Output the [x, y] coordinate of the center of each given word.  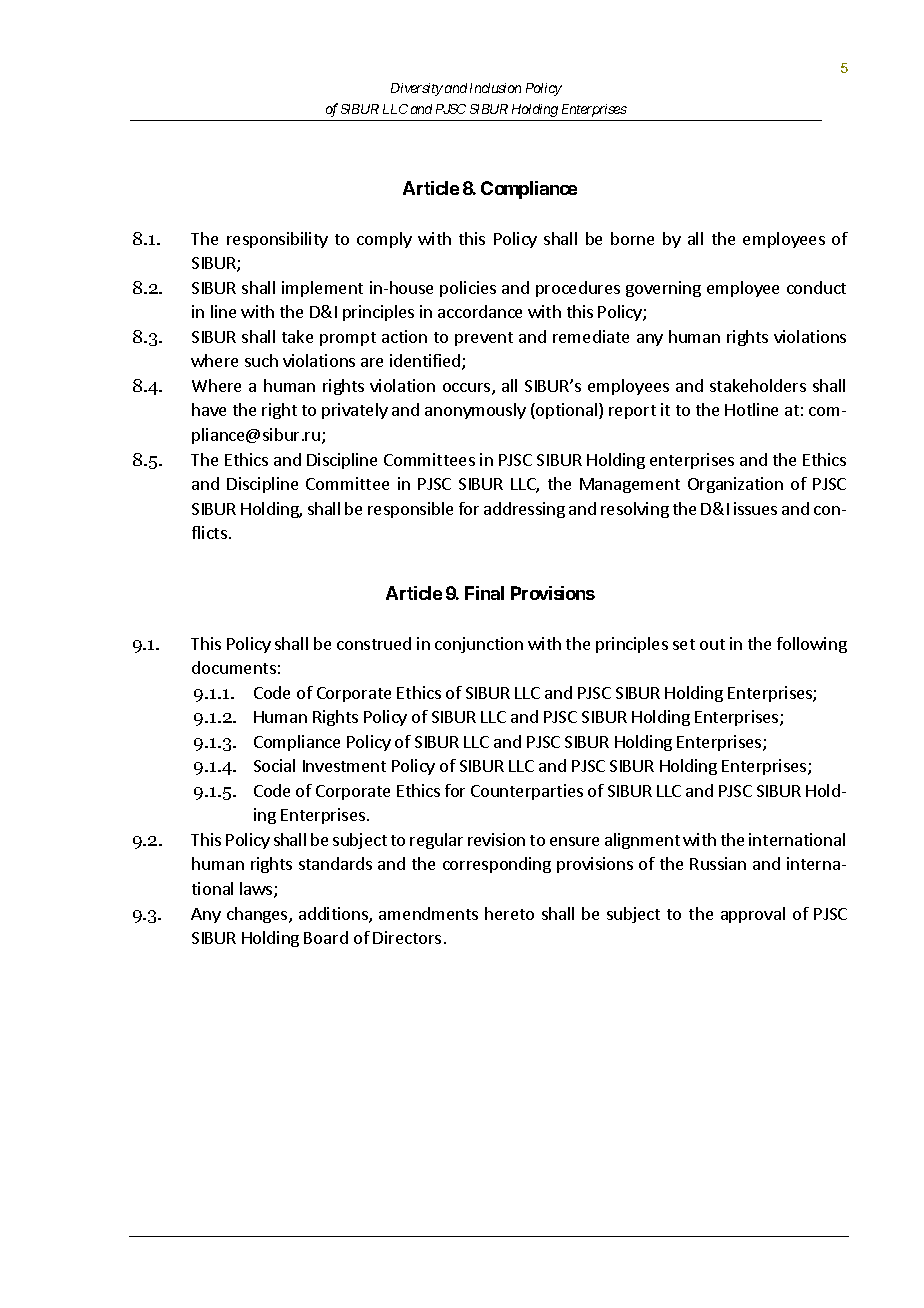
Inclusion [495, 88]
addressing [524, 510]
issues [755, 508]
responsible [410, 510]
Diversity [417, 89]
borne [632, 238]
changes [258, 915]
